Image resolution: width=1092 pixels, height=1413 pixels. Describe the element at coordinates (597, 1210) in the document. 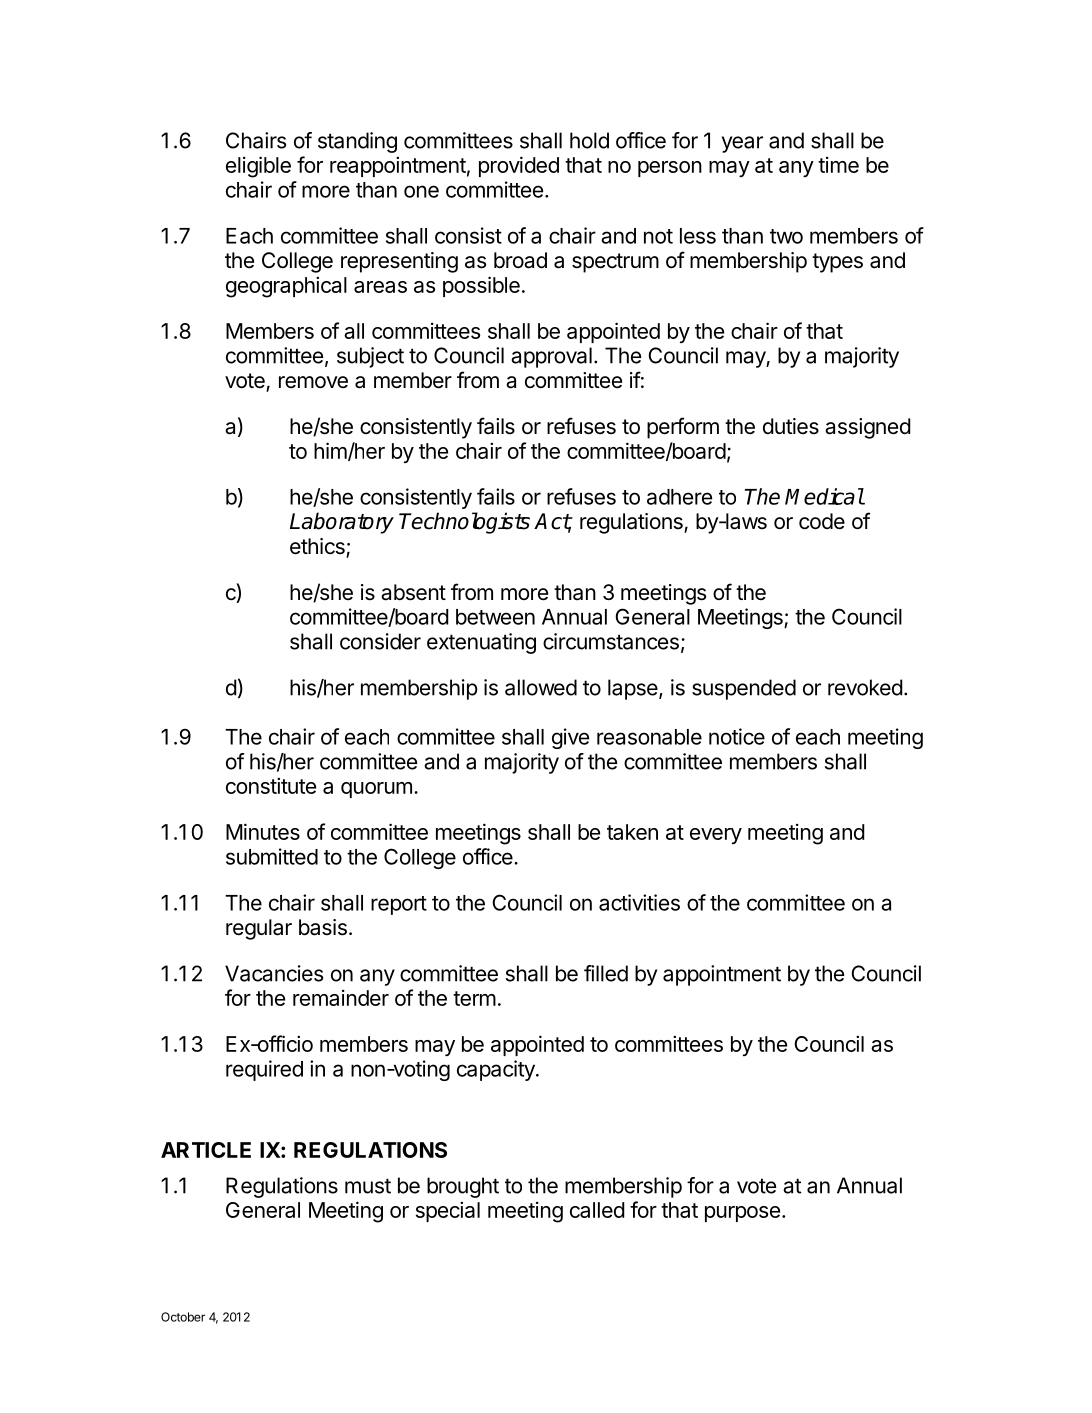

I see `called` at that location.
